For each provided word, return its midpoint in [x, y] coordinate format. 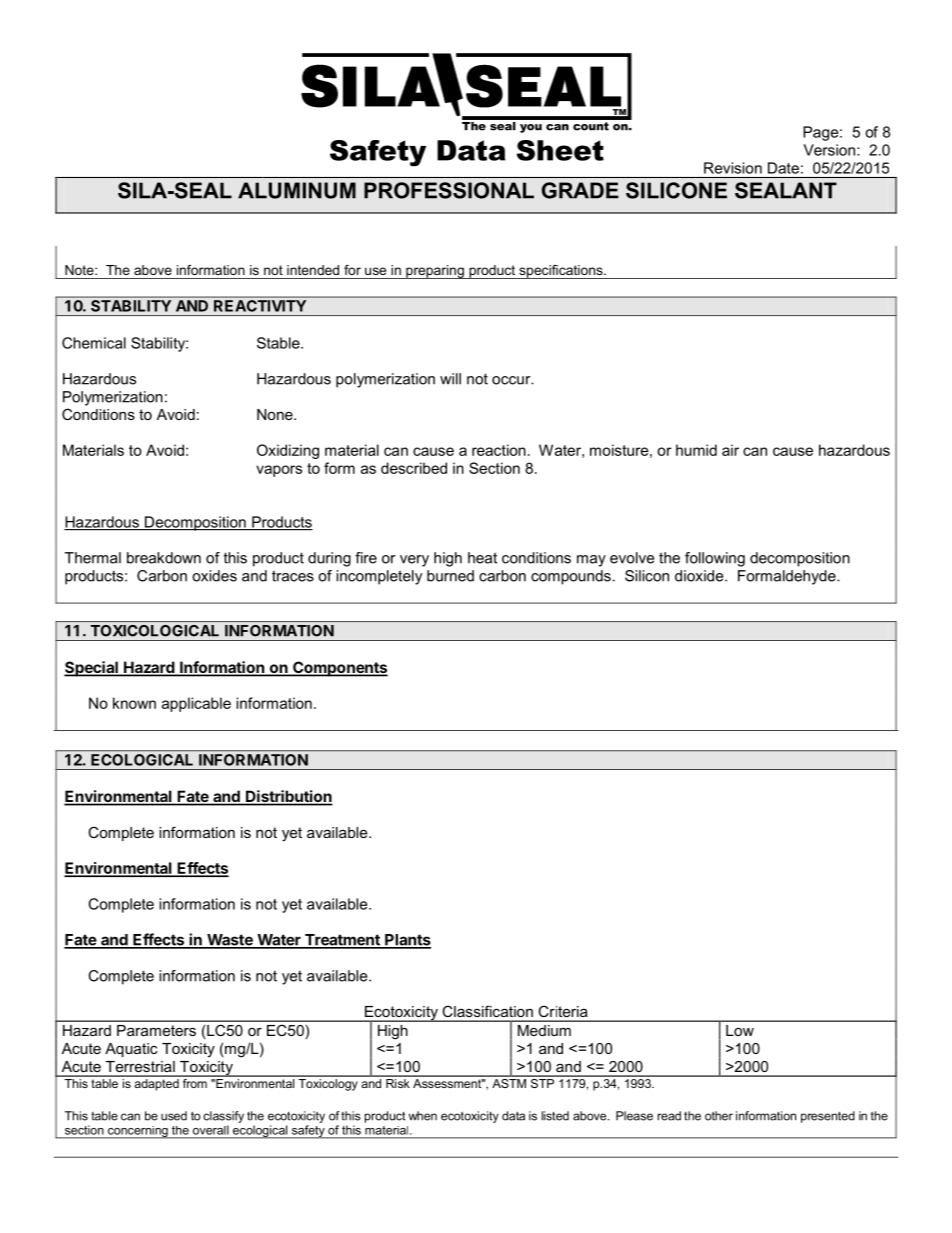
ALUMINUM [297, 190]
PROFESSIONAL [449, 190]
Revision [733, 168]
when [422, 1116]
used [174, 1116]
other [719, 1116]
